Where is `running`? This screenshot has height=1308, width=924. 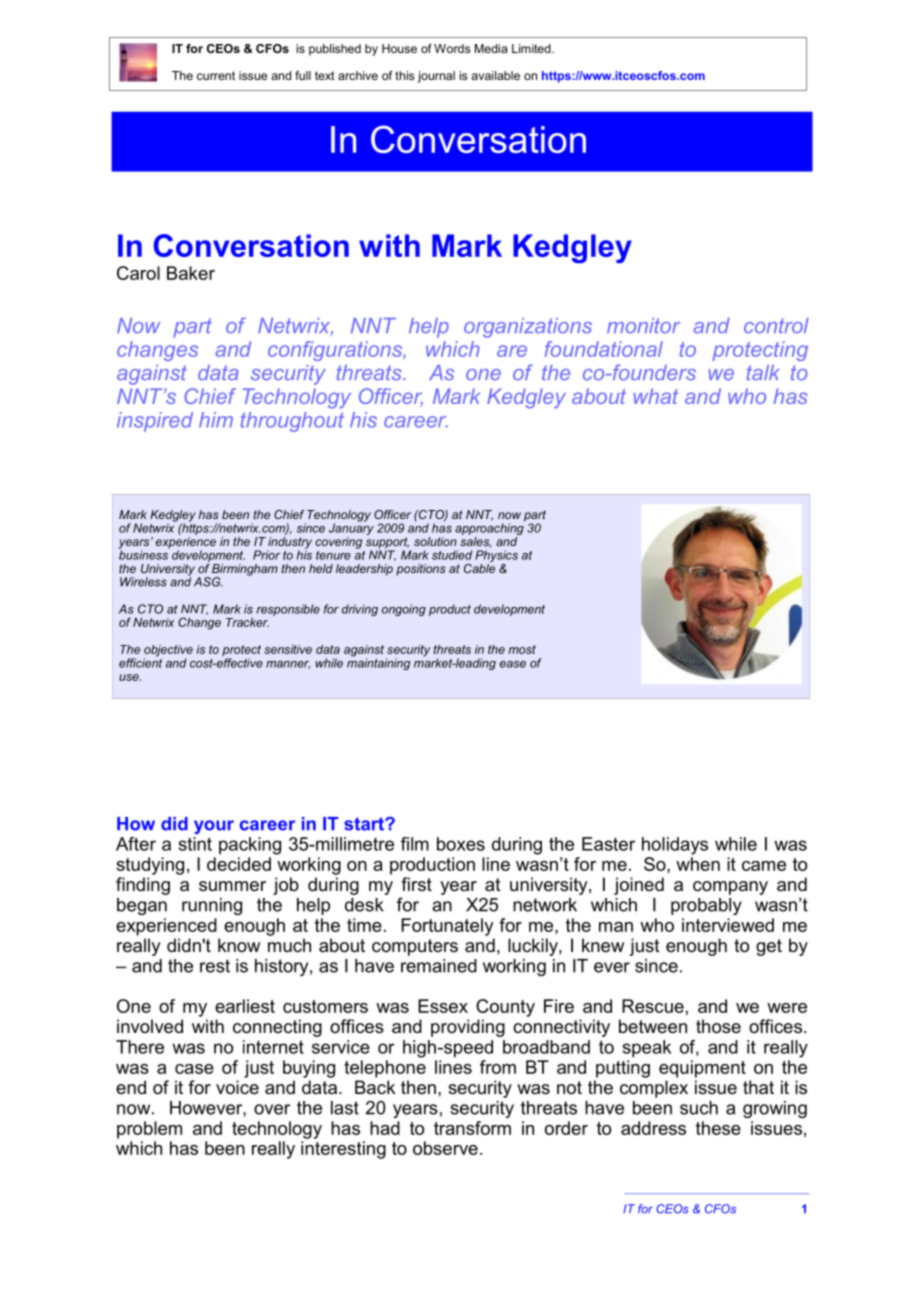
running is located at coordinates (212, 906).
